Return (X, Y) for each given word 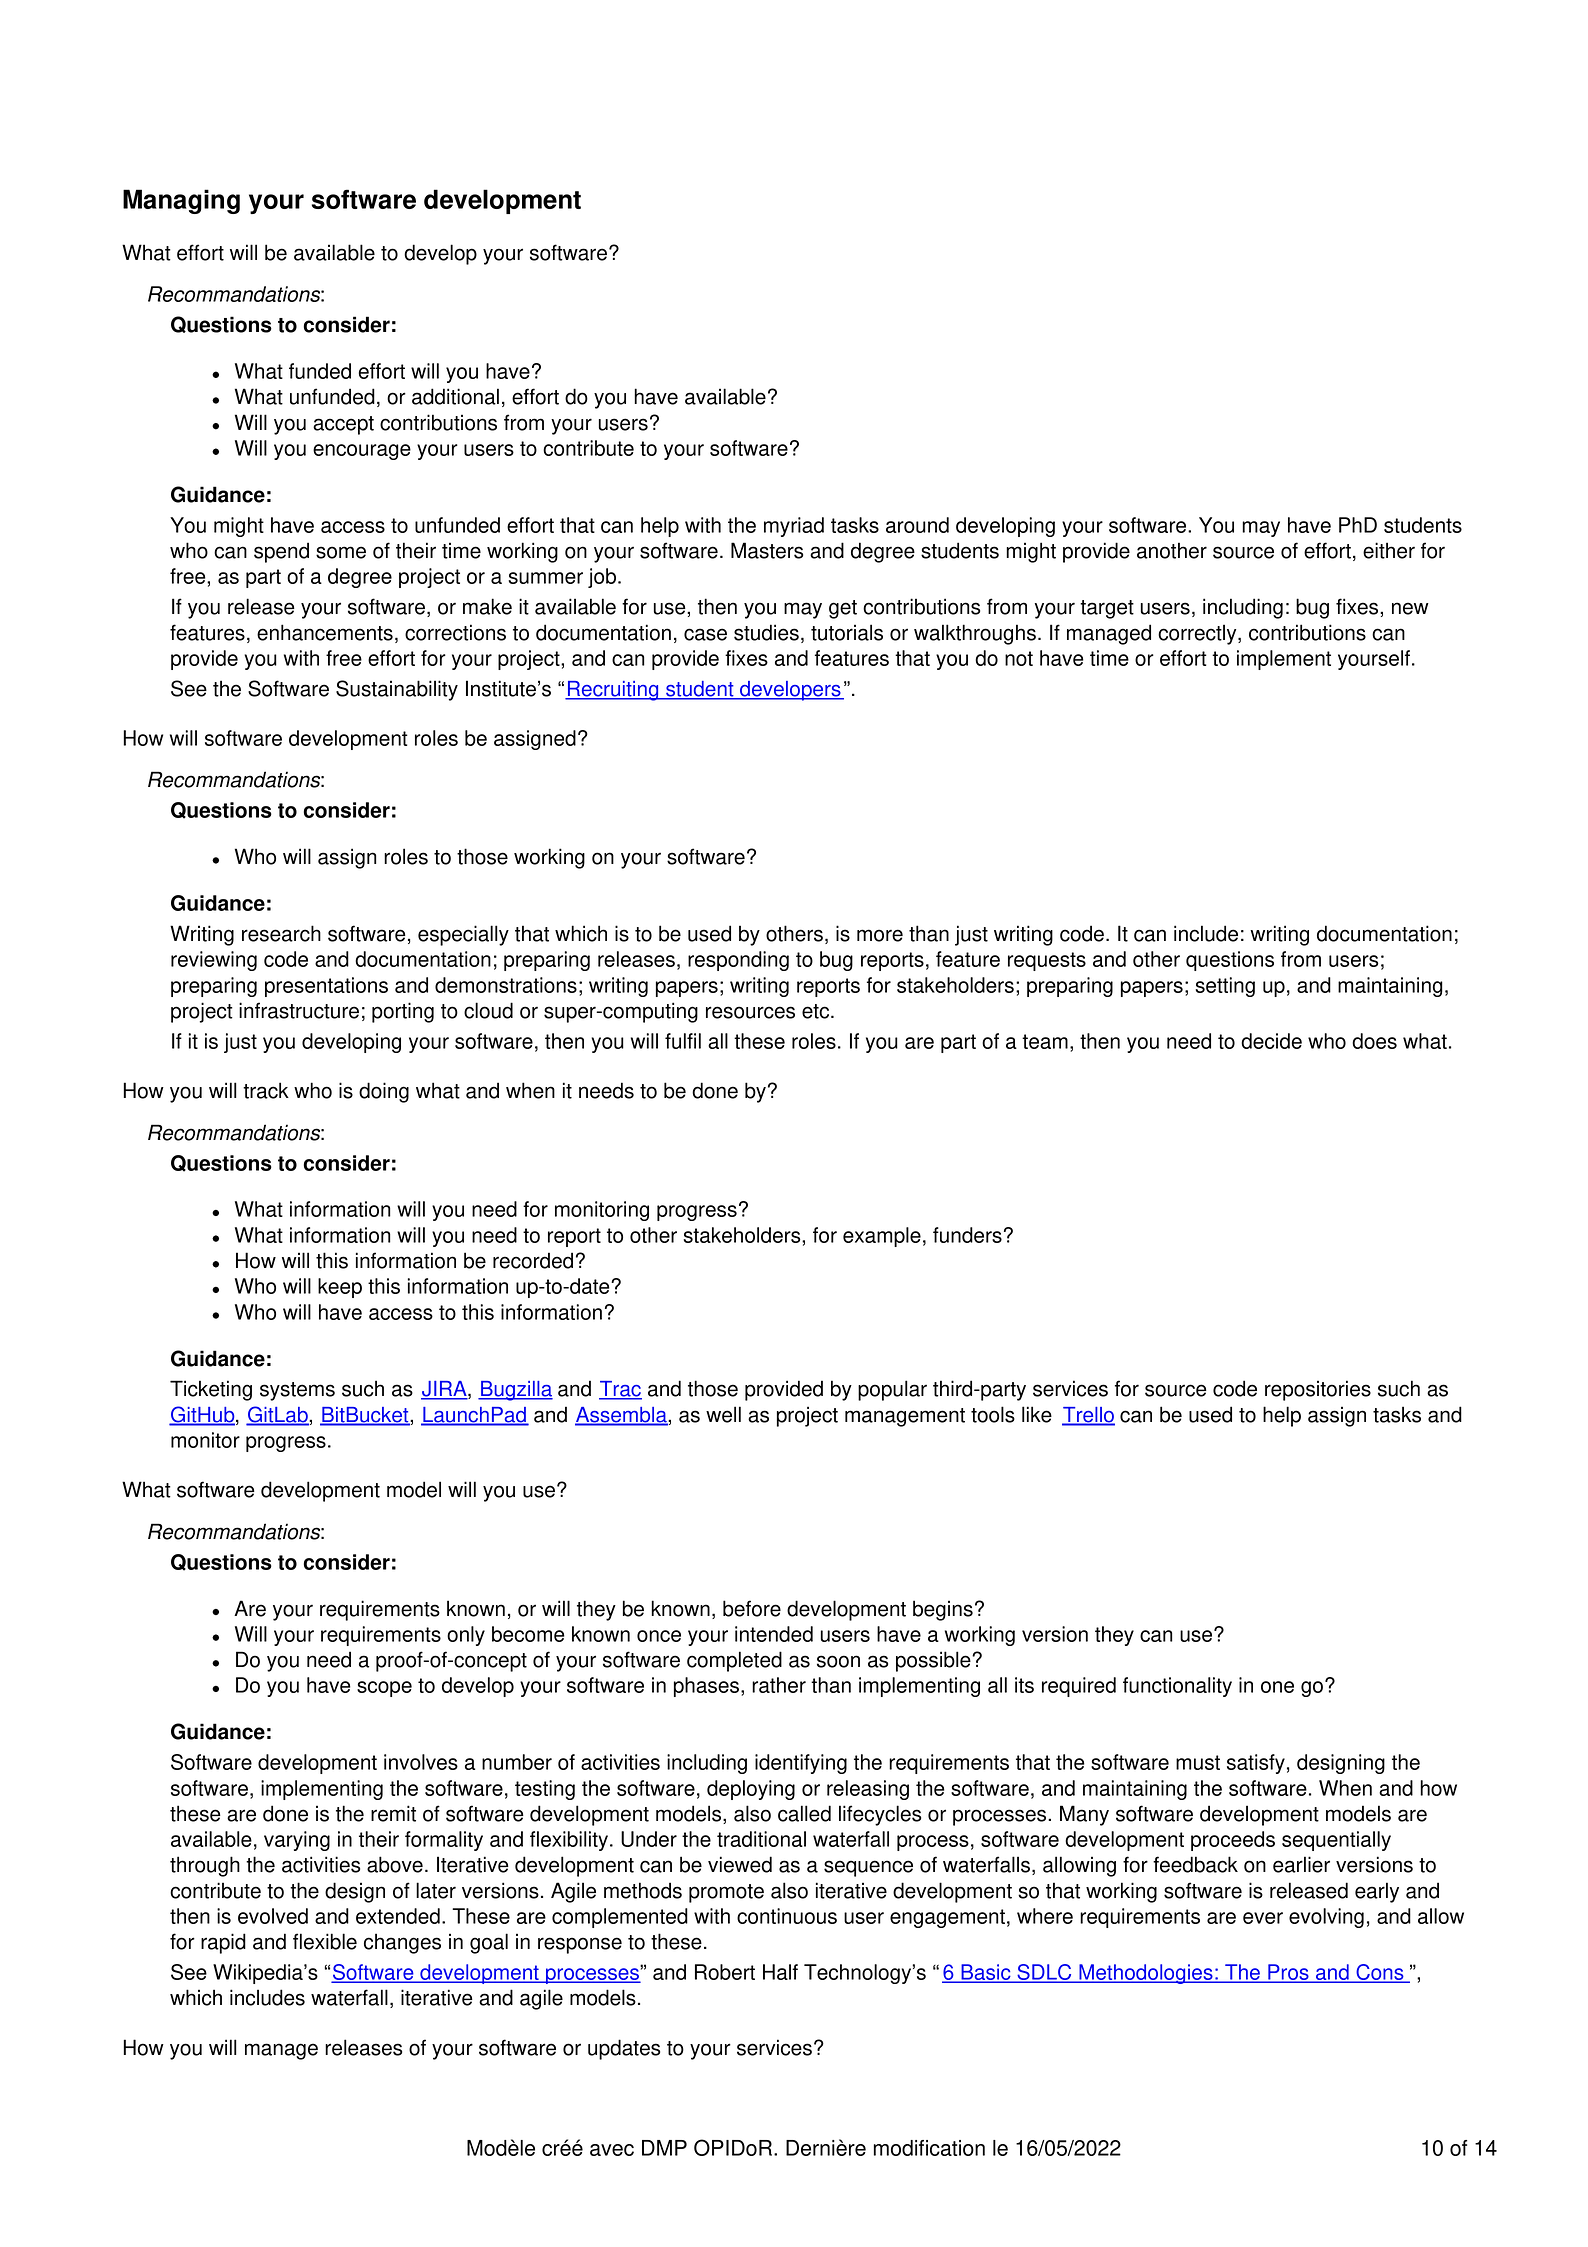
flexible (325, 1941)
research (281, 933)
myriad (794, 527)
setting (1225, 987)
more (880, 935)
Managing (181, 201)
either (1389, 550)
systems (297, 1391)
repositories (1318, 1390)
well (723, 1414)
